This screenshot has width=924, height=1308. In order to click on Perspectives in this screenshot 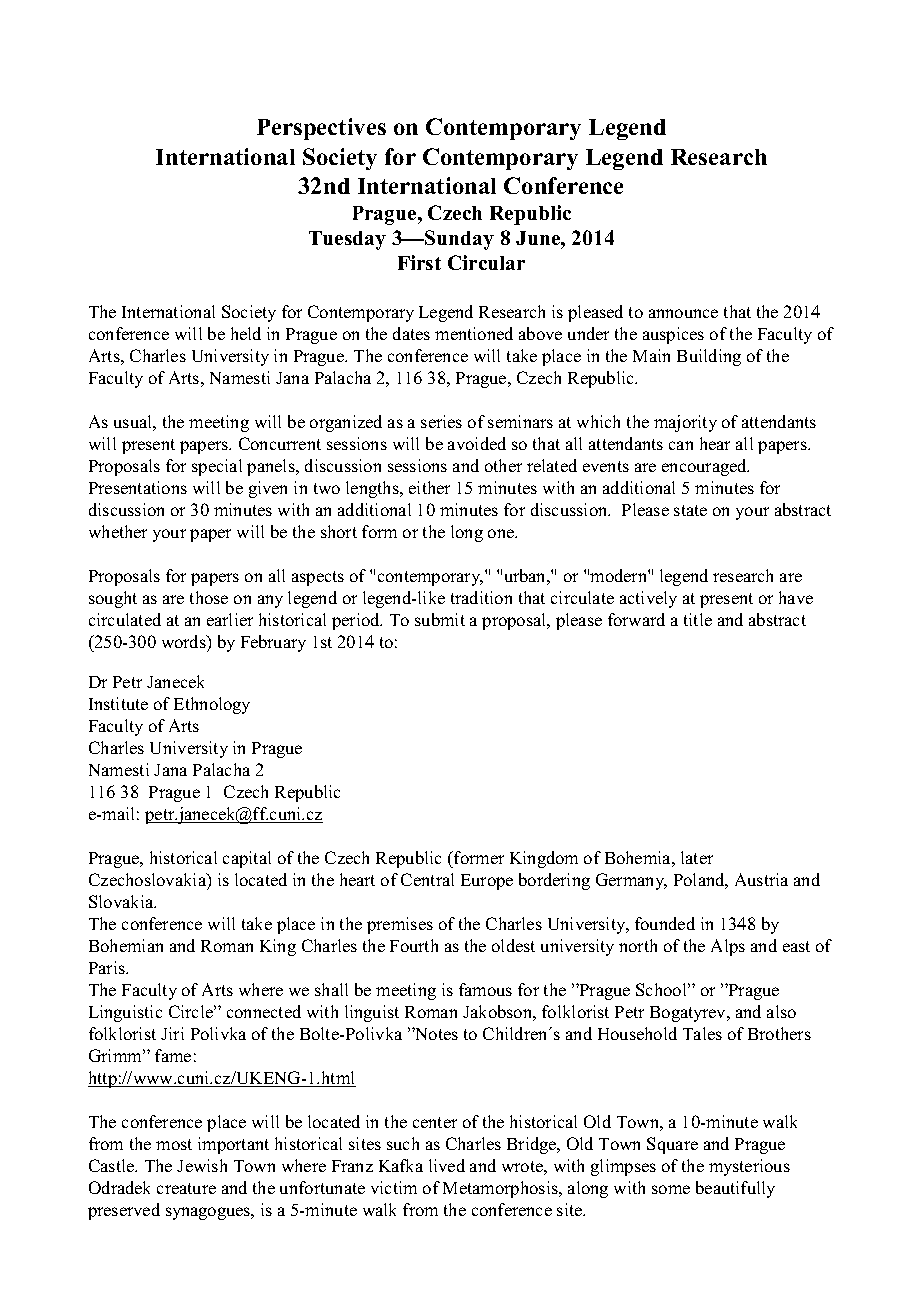, I will do `click(321, 129)`.
